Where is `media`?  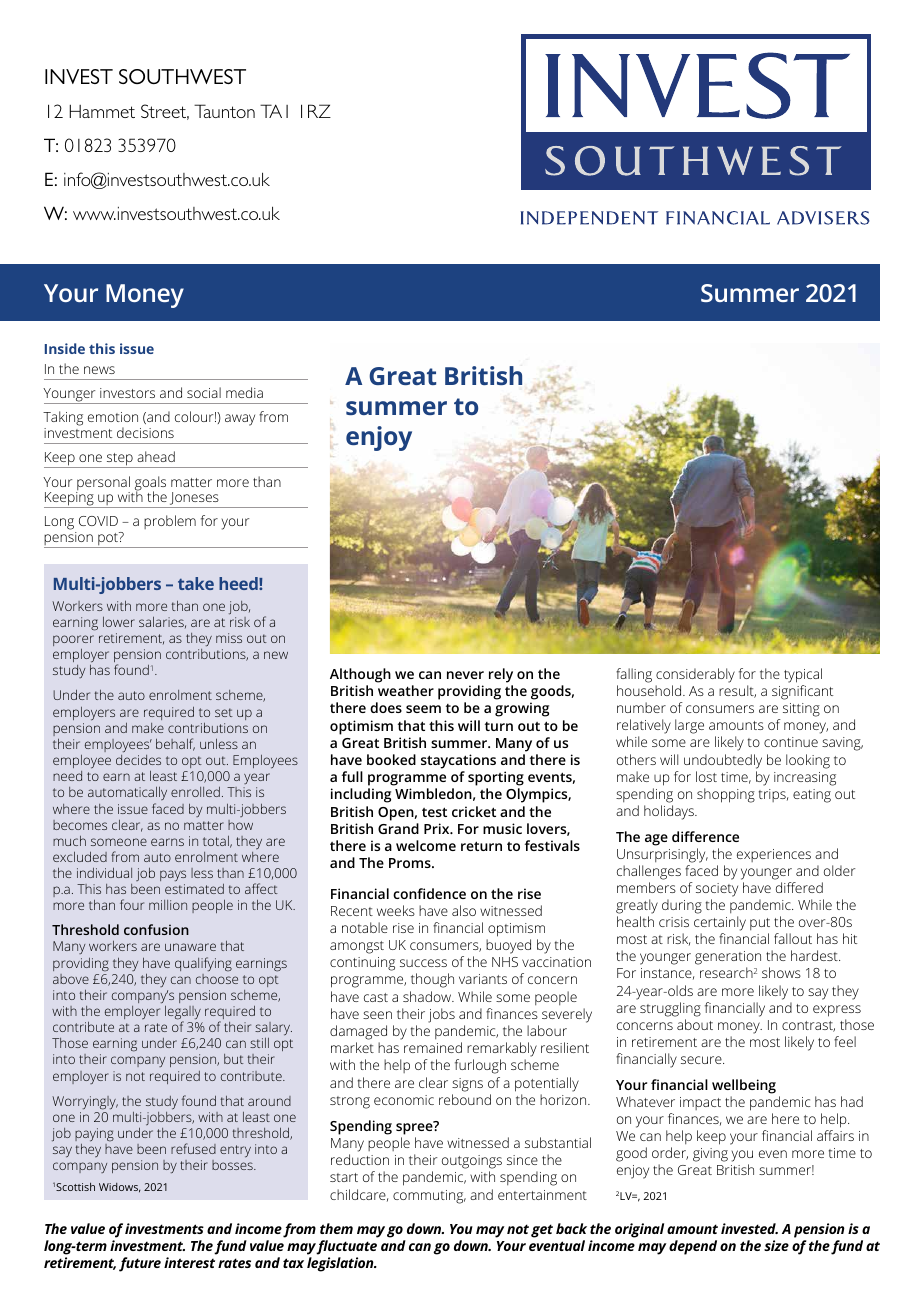 media is located at coordinates (244, 392).
